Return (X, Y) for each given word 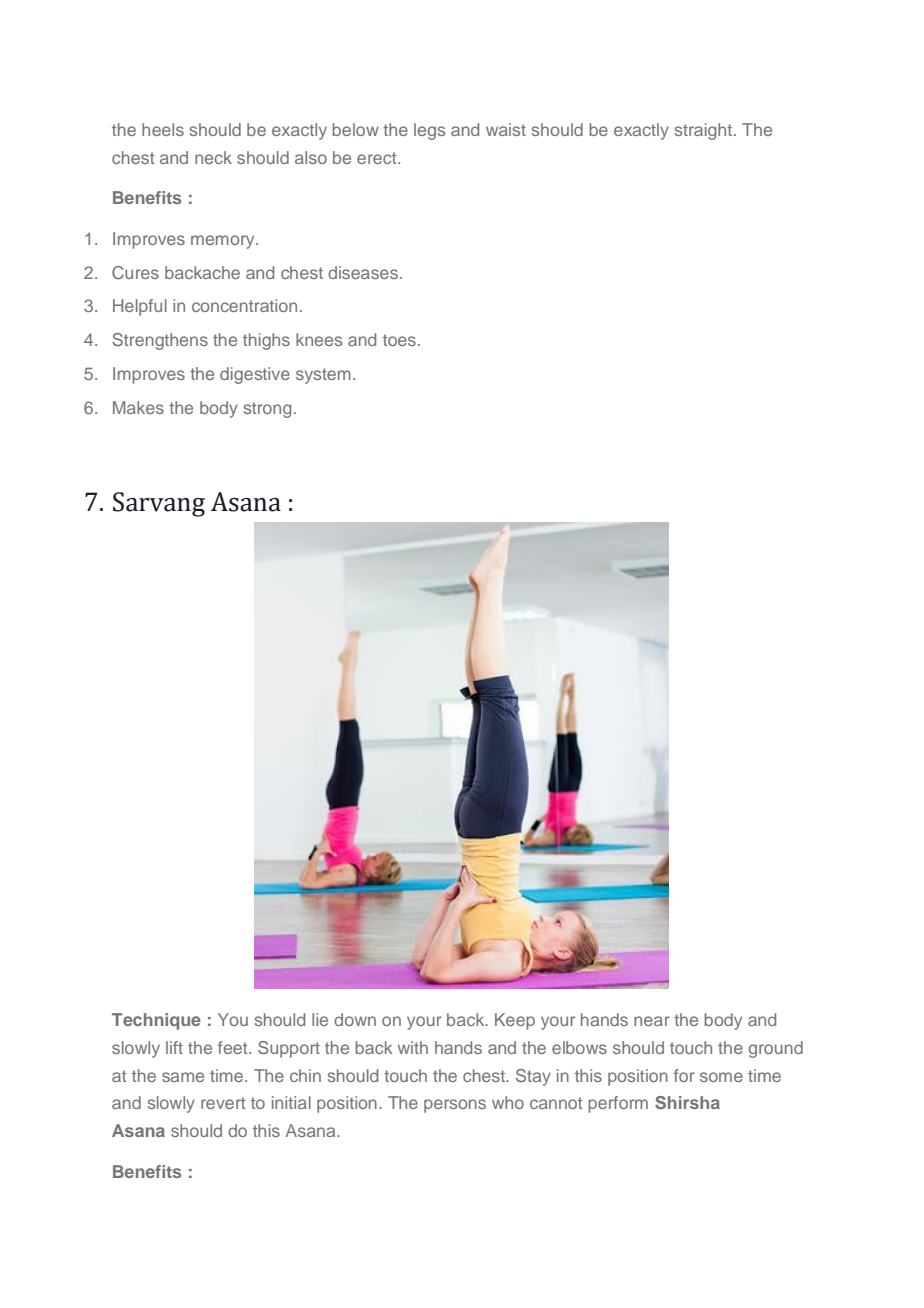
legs (429, 131)
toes (399, 340)
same (183, 1077)
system (323, 376)
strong (267, 410)
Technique (156, 1021)
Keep (515, 1021)
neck (213, 157)
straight (705, 131)
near (652, 1021)
